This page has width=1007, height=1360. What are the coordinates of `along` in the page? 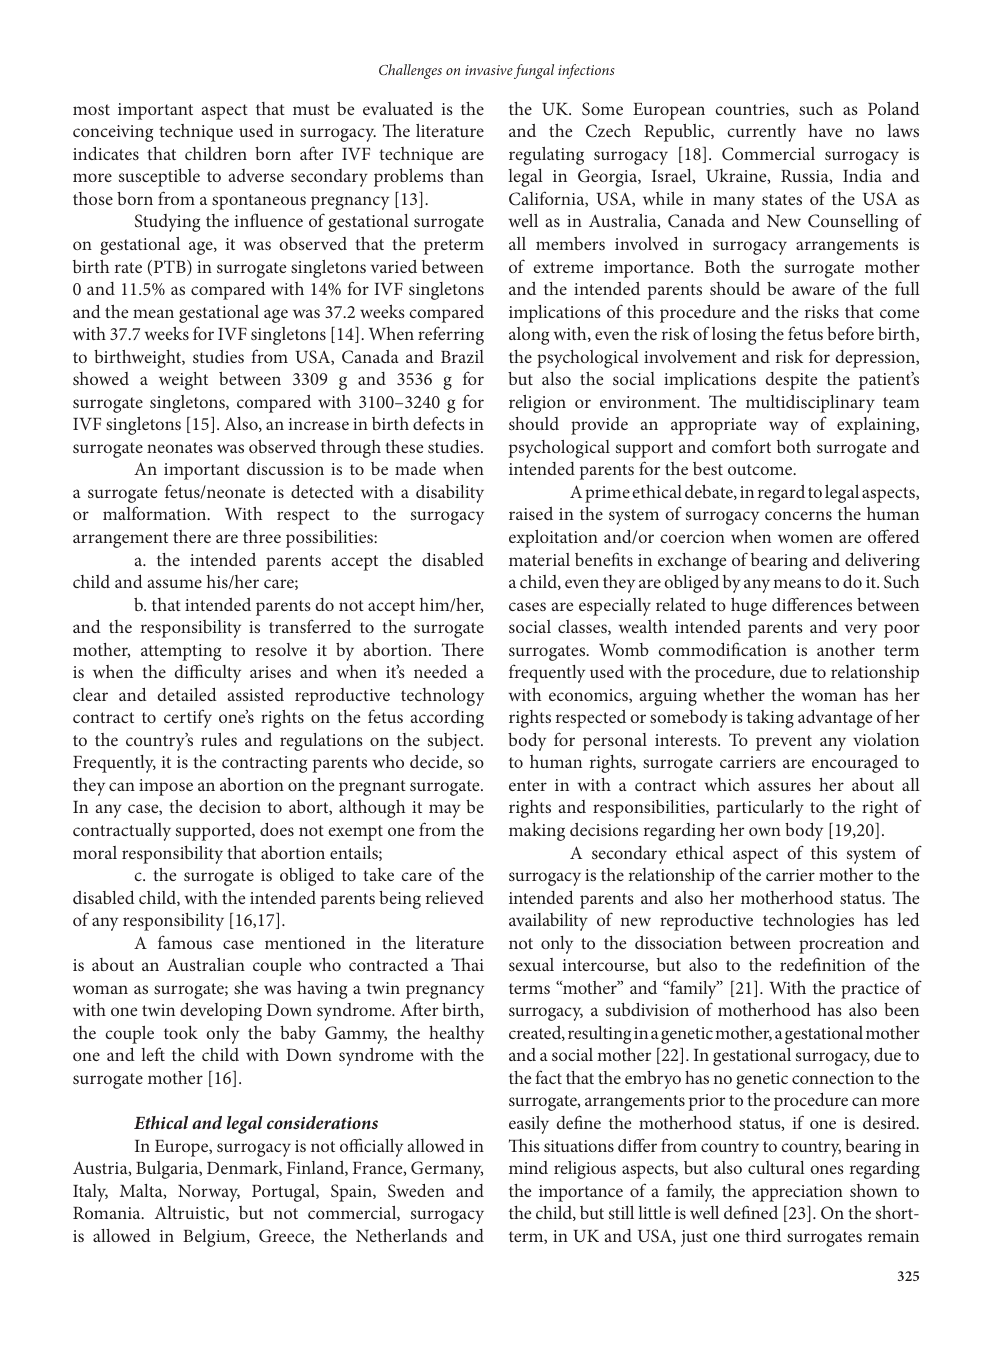 It's located at (529, 336).
